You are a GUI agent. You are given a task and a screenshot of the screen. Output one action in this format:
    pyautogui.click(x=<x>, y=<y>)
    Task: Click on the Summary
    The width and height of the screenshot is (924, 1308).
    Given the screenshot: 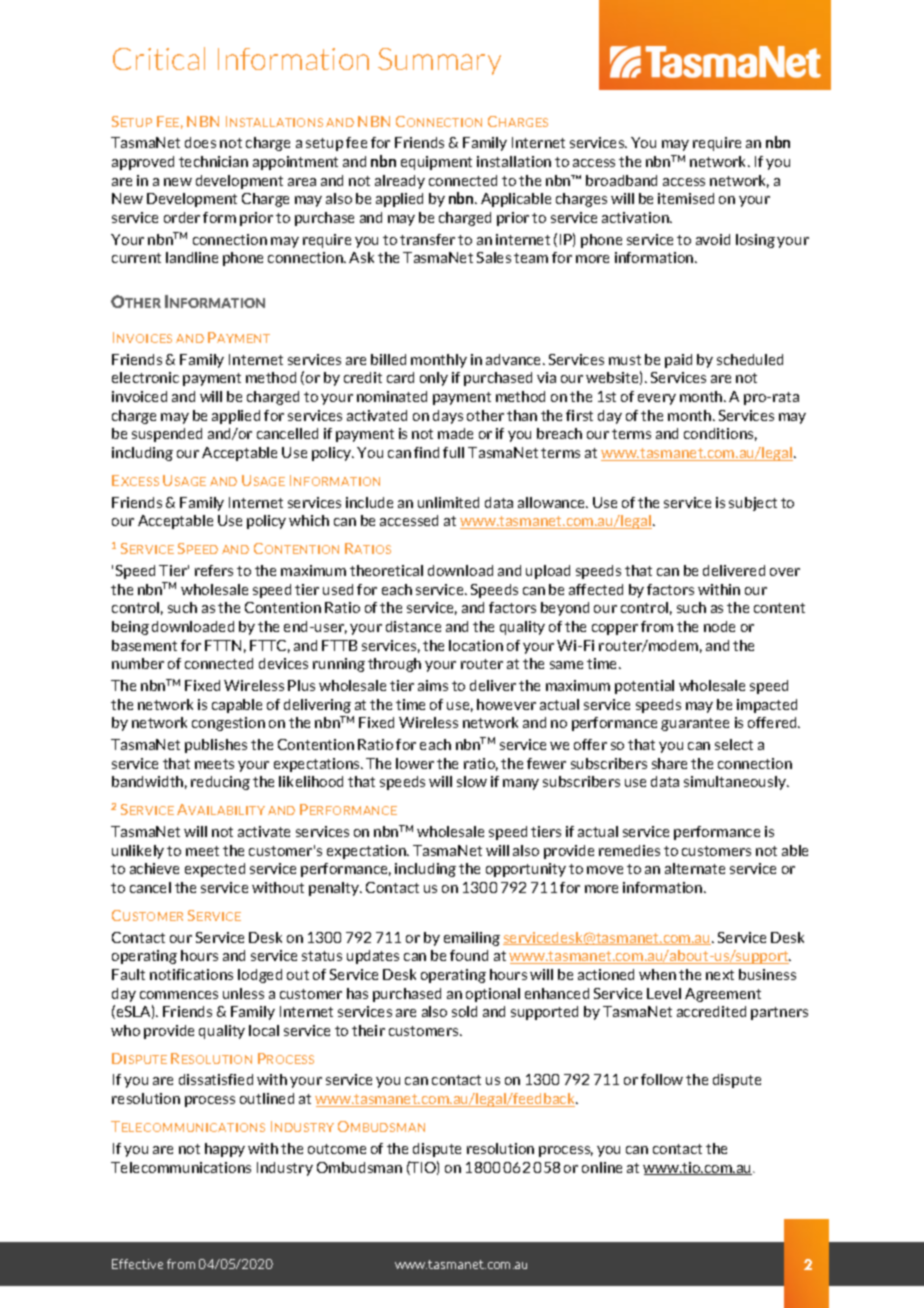 What is the action you would take?
    pyautogui.click(x=439, y=61)
